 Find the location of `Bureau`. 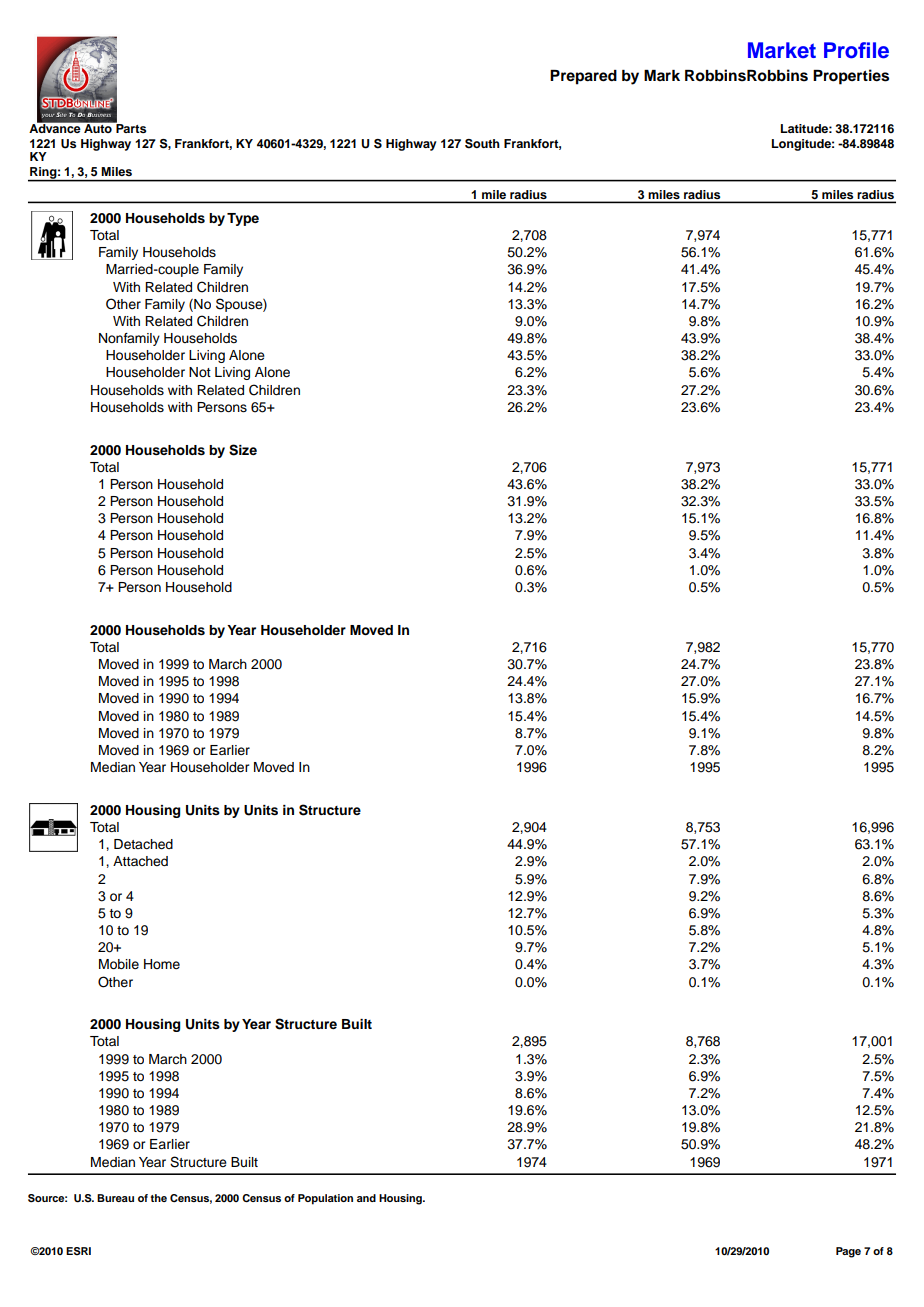

Bureau is located at coordinates (115, 1198).
